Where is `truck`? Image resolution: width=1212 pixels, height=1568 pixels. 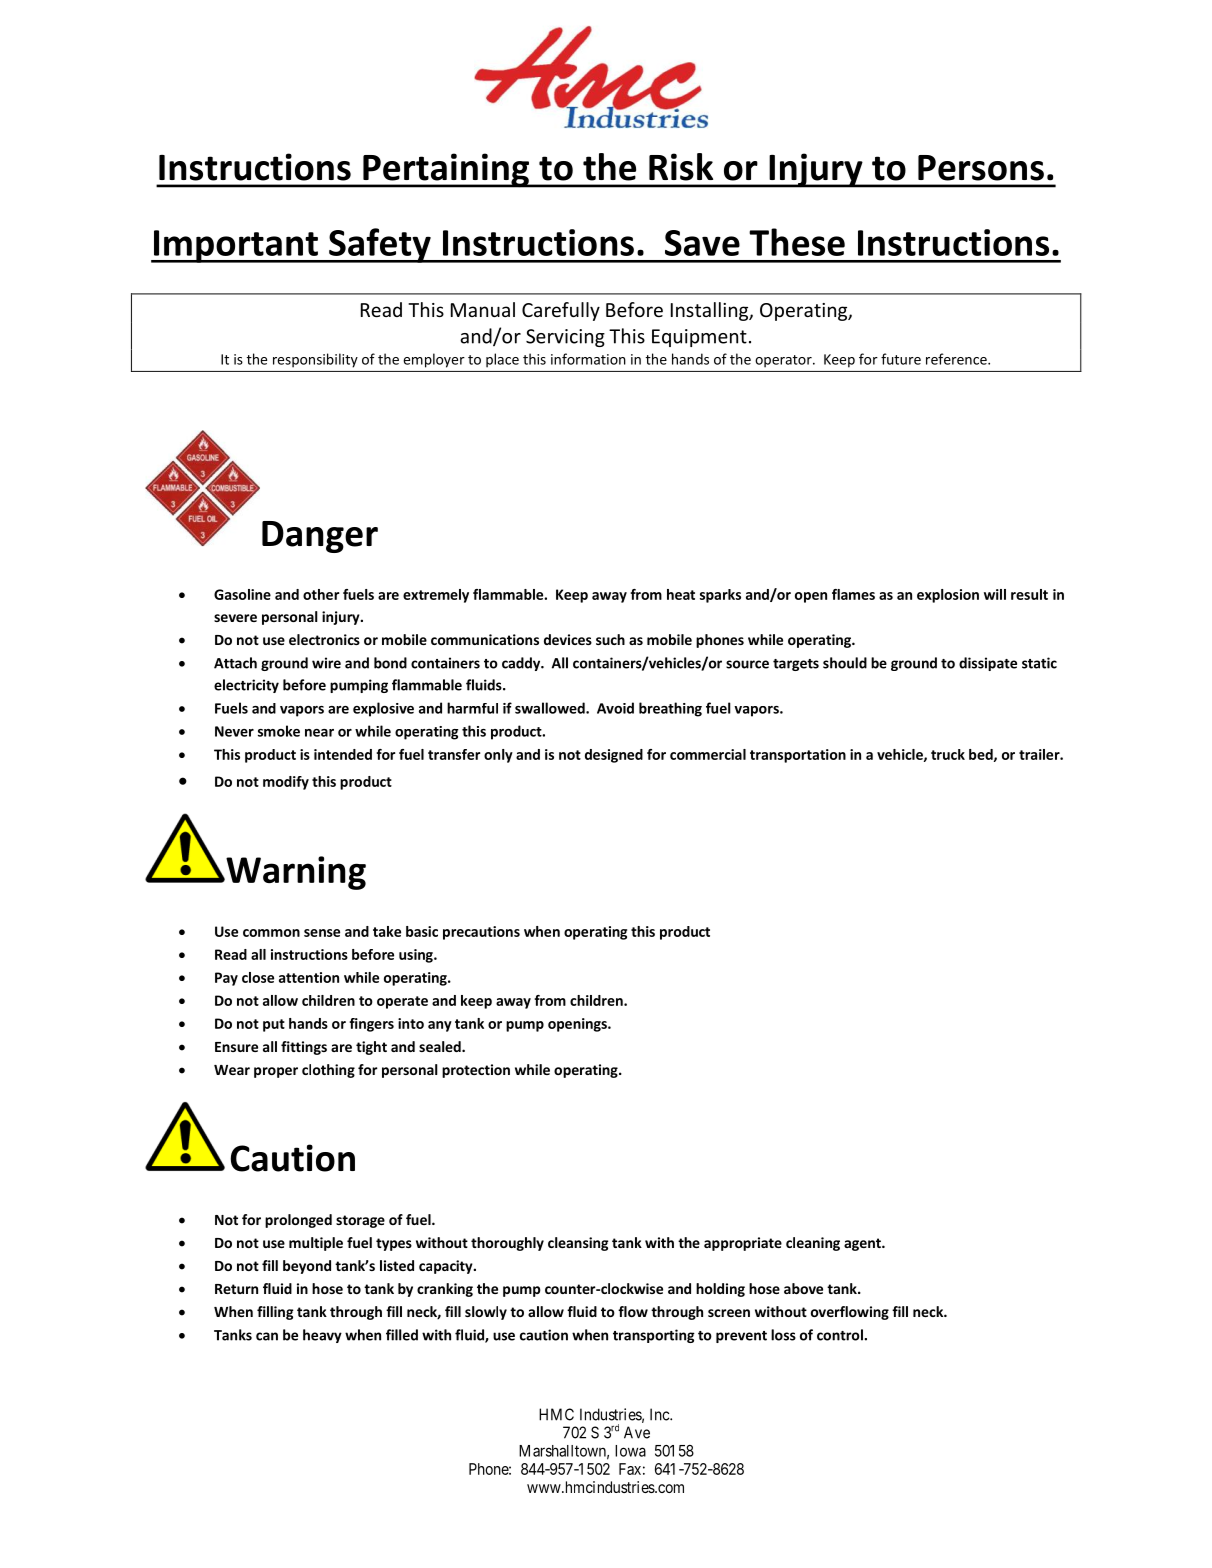
truck is located at coordinates (948, 754).
